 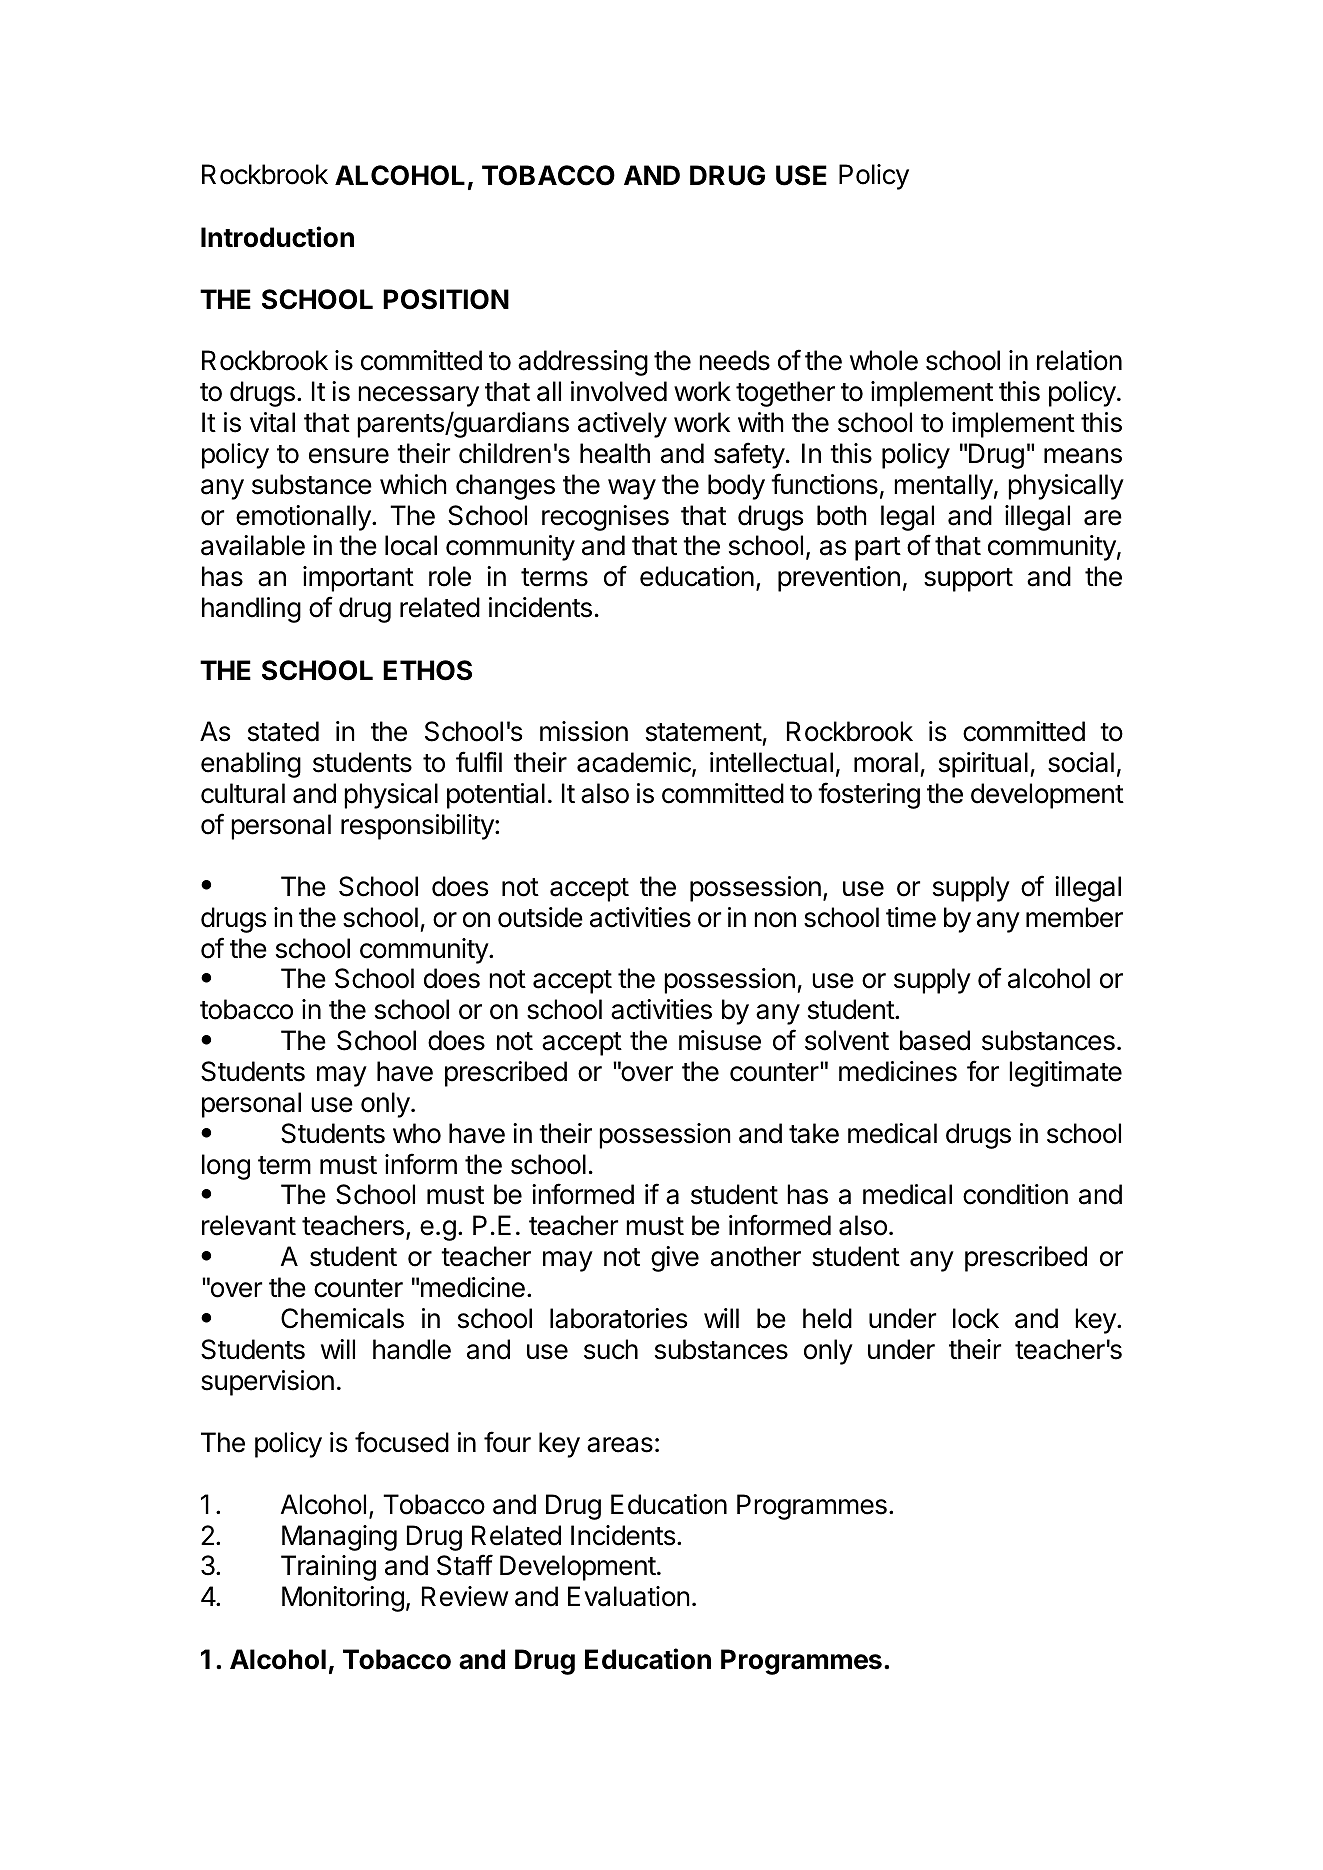 I want to click on support, so click(x=968, y=580).
